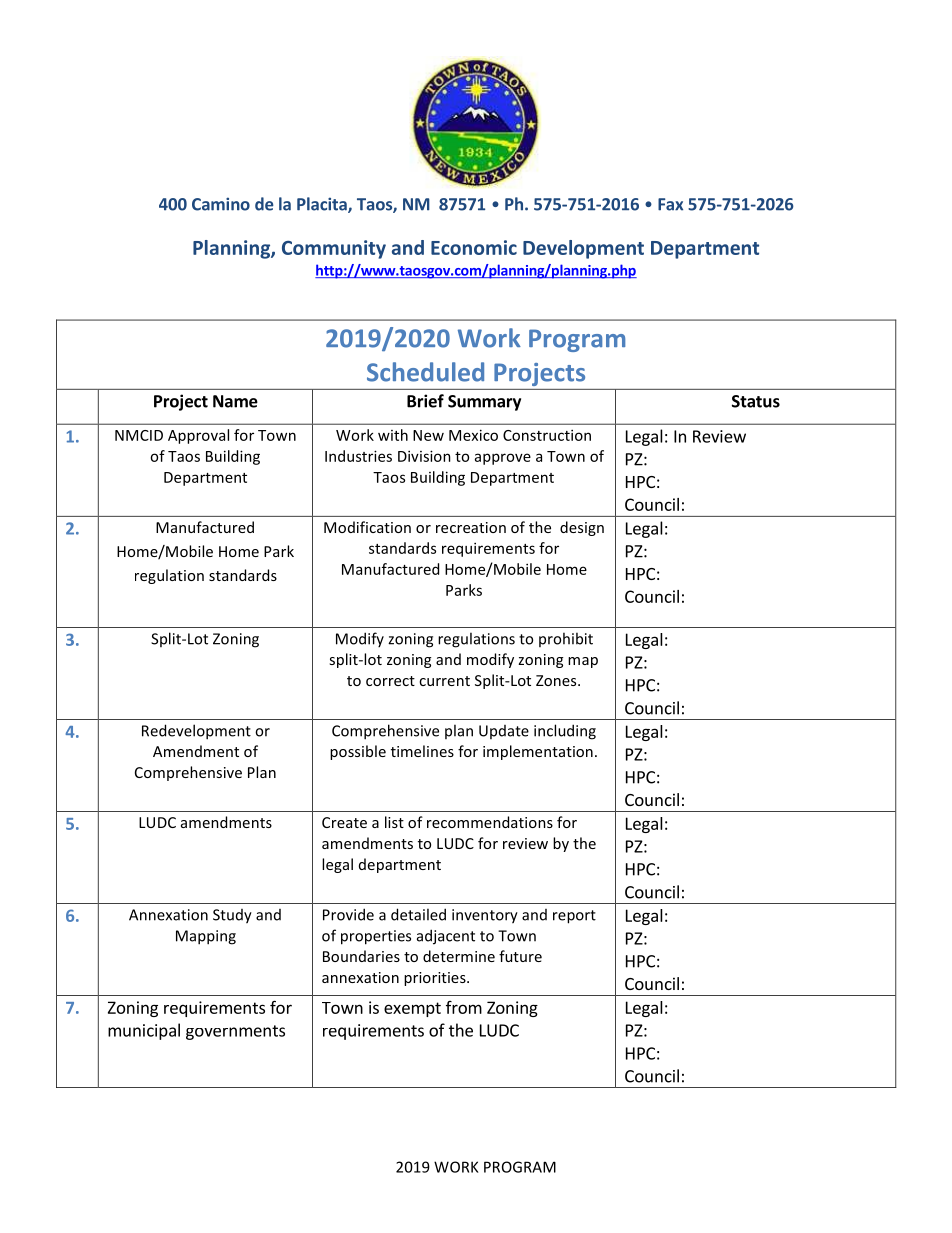  I want to click on possible, so click(358, 752).
